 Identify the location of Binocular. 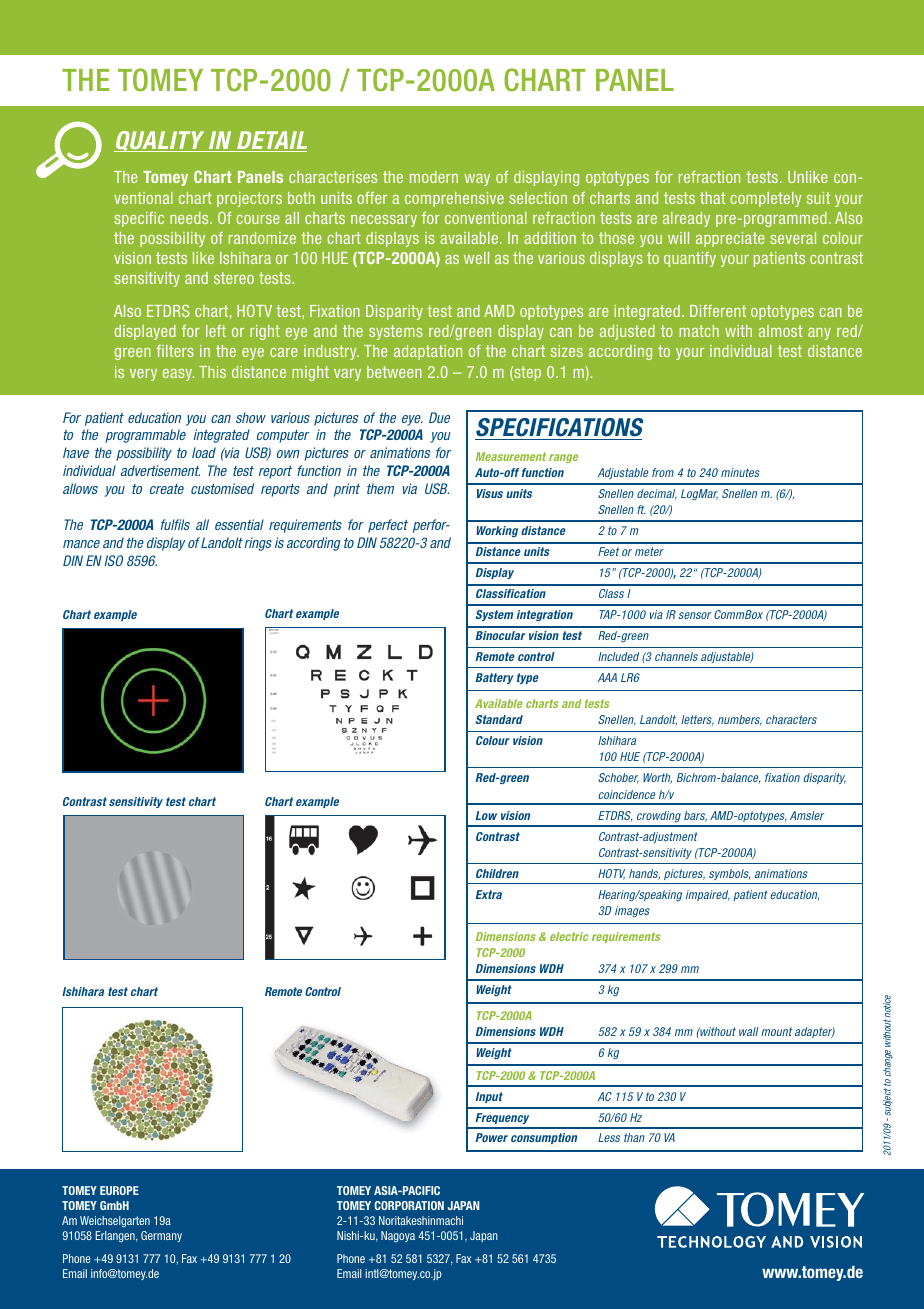
(500, 635).
